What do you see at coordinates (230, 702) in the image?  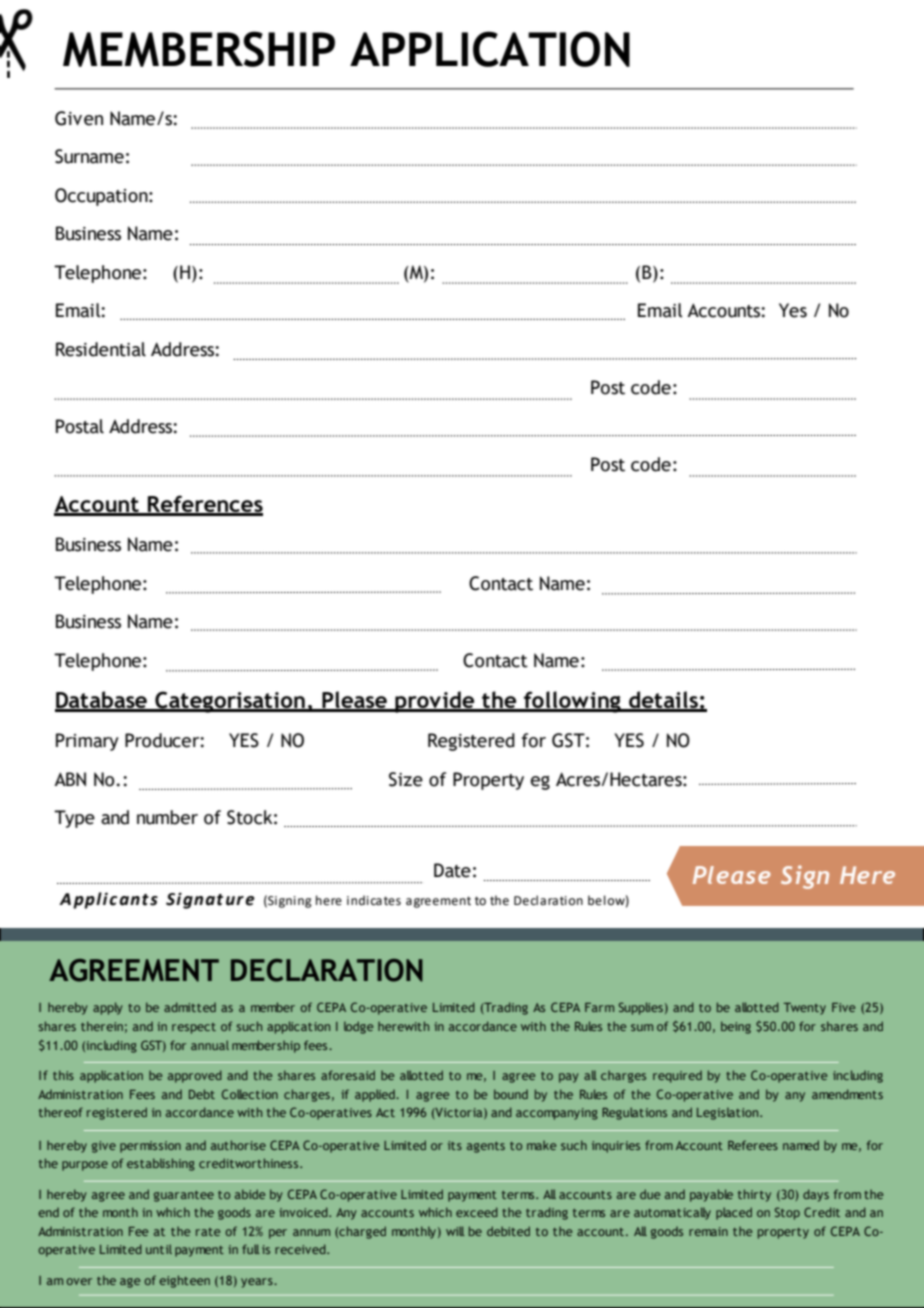 I see `Categorisation` at bounding box center [230, 702].
